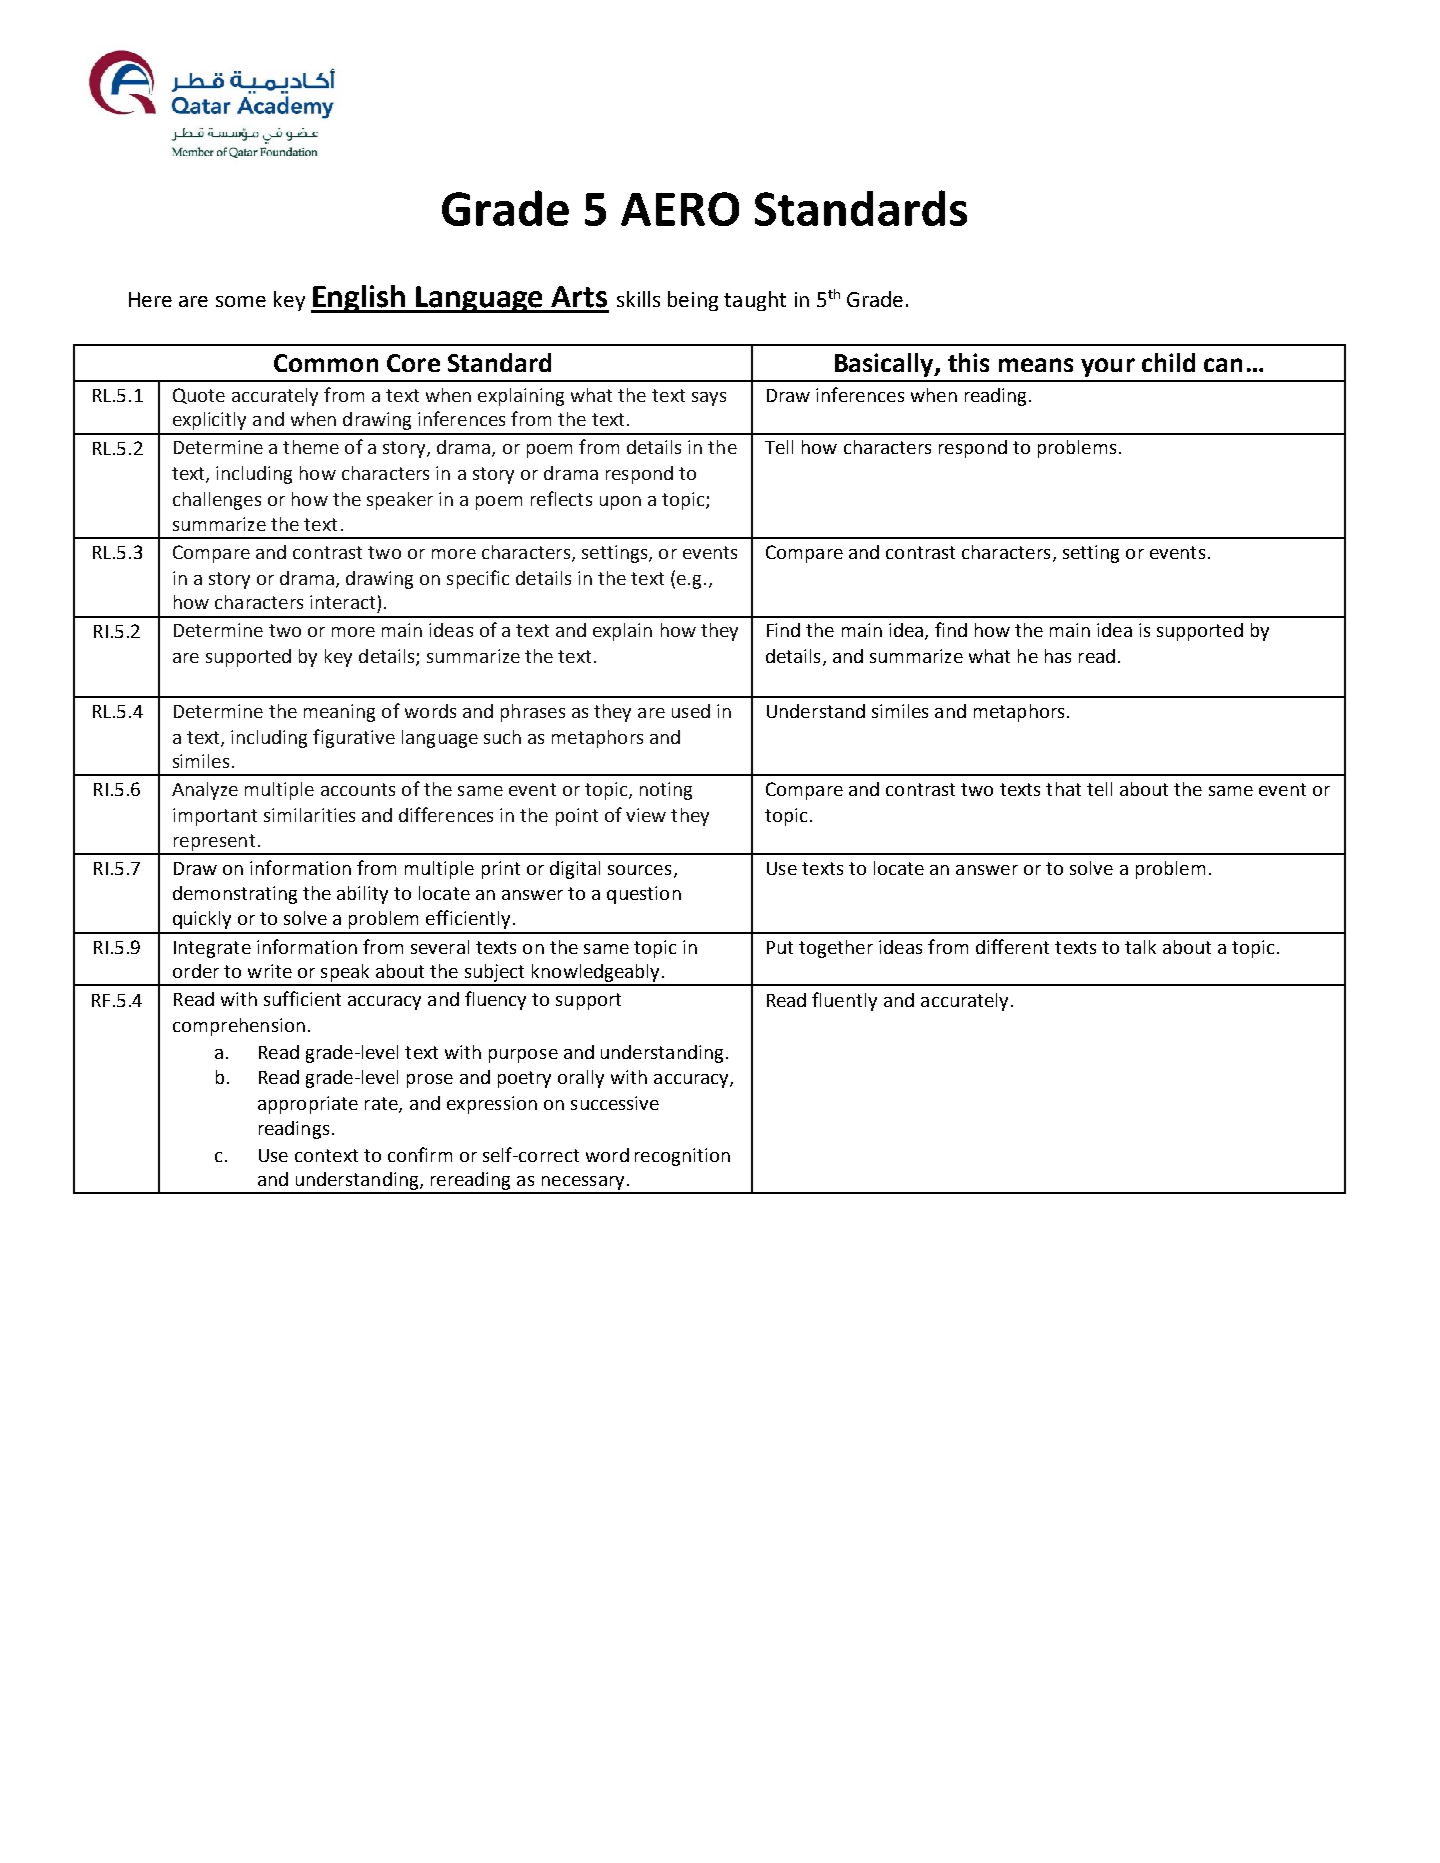 The width and height of the screenshot is (1440, 1863). Describe the element at coordinates (308, 1105) in the screenshot. I see `appropriate` at that location.
